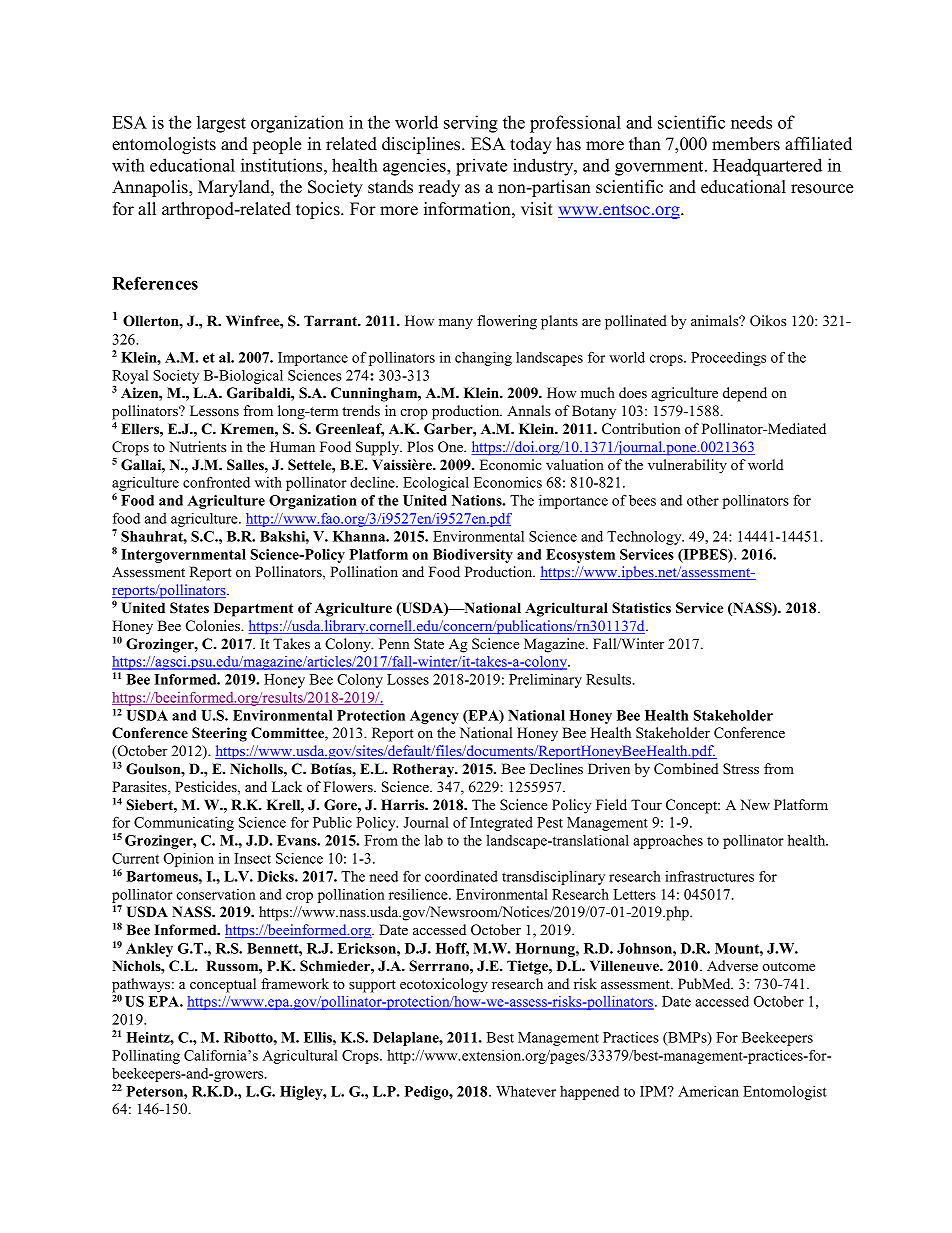  I want to click on private, so click(481, 167).
